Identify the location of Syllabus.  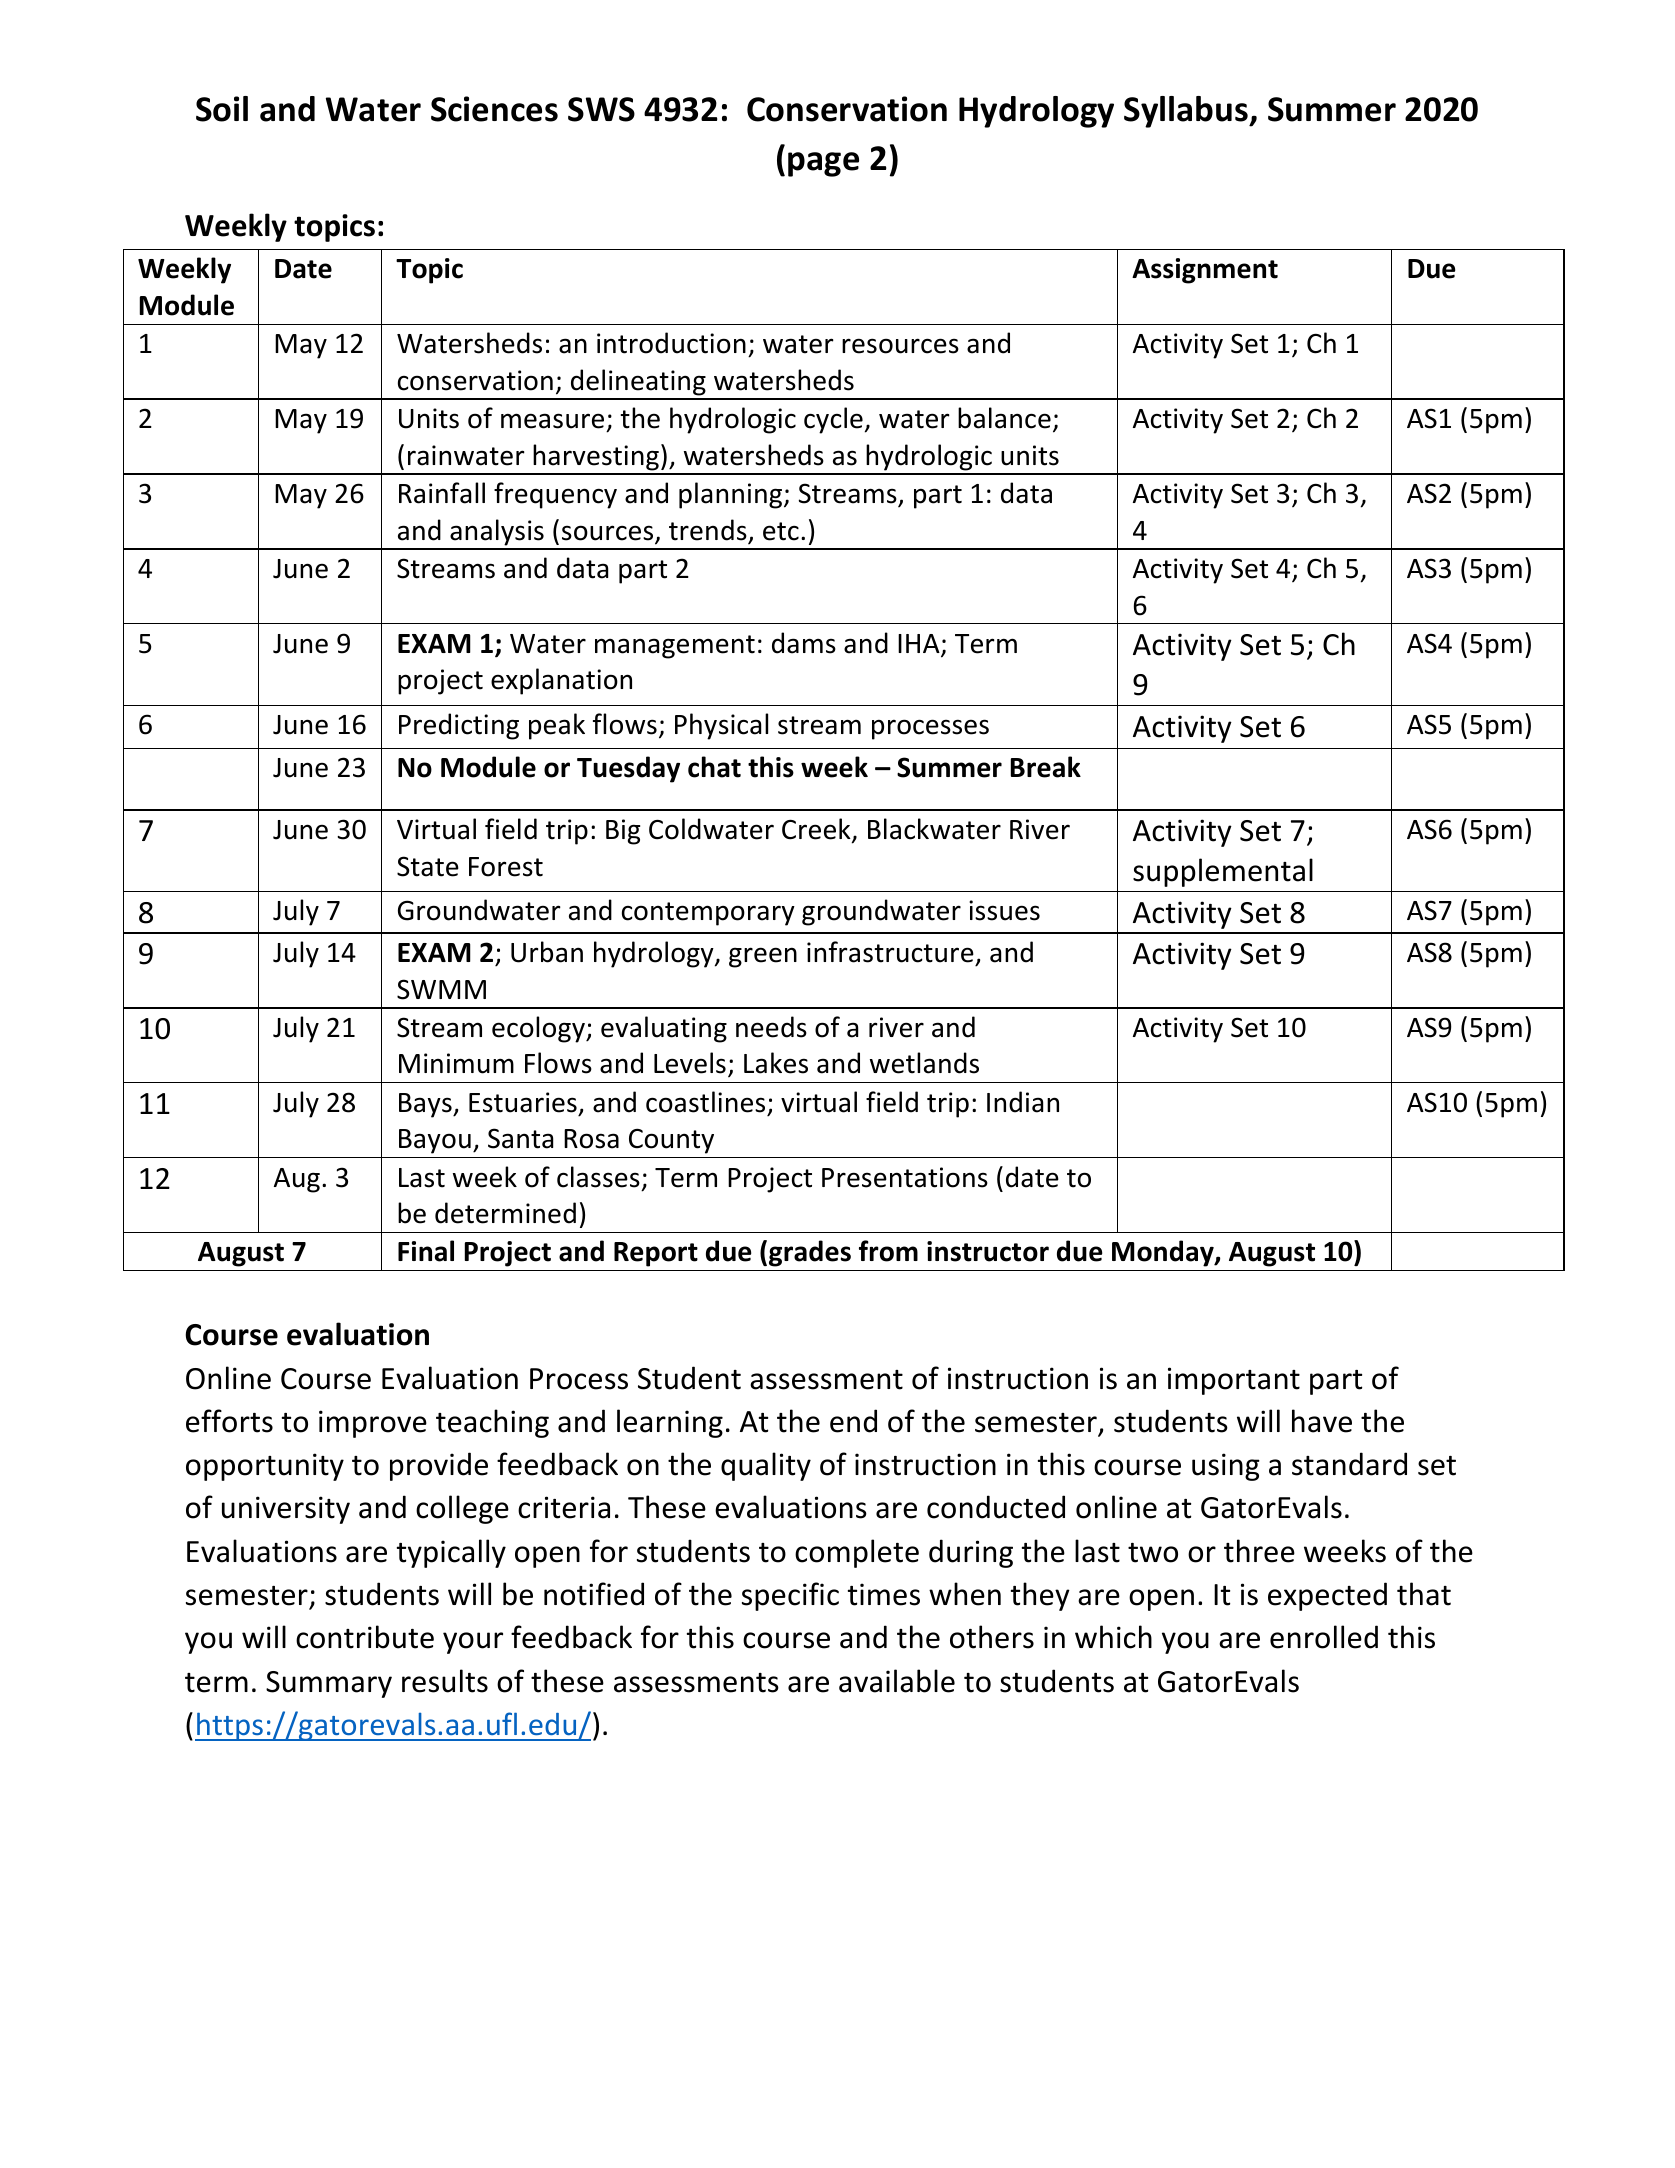
(1187, 112).
